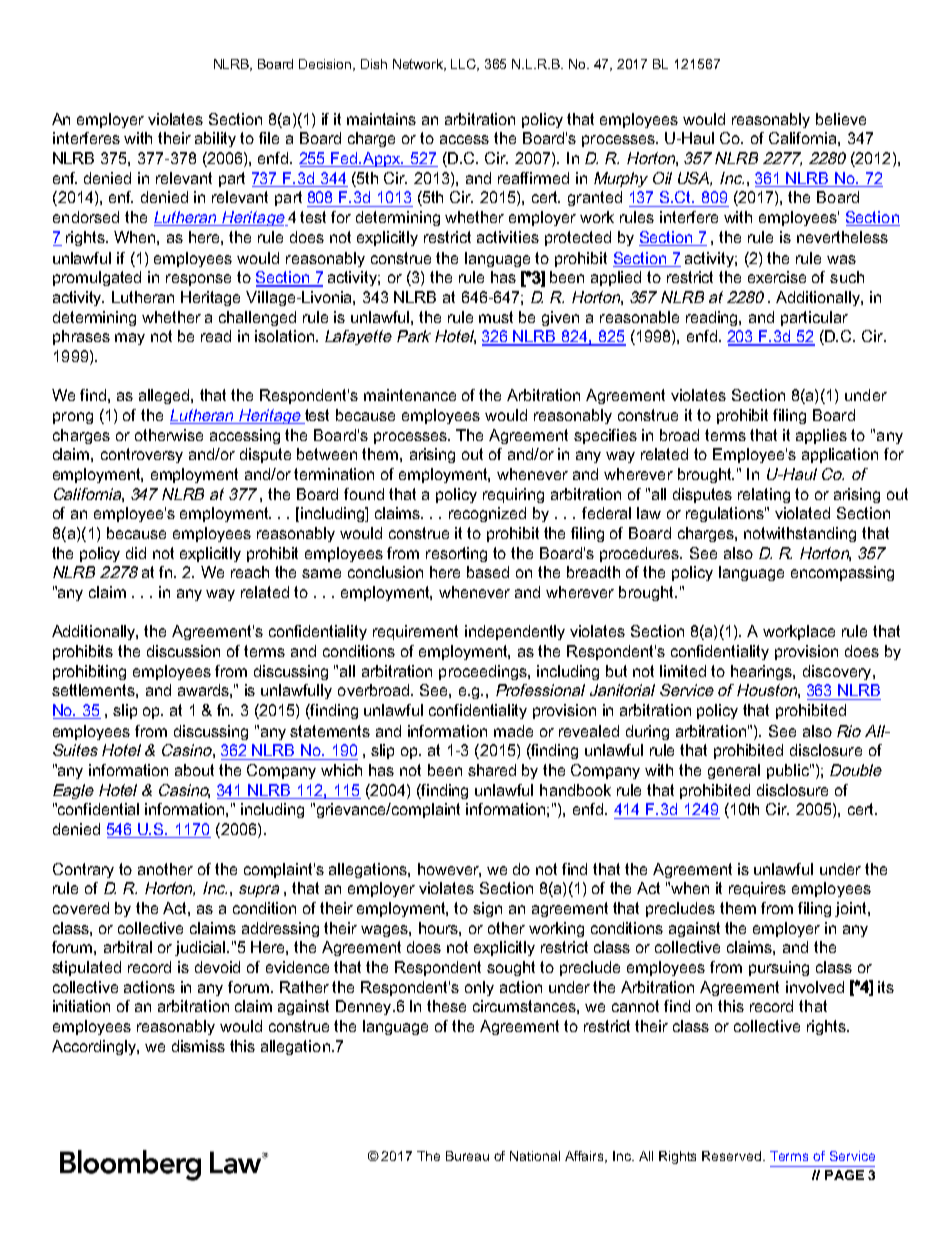 This document has height=1233, width=952. What do you see at coordinates (841, 119) in the document?
I see `believe` at bounding box center [841, 119].
